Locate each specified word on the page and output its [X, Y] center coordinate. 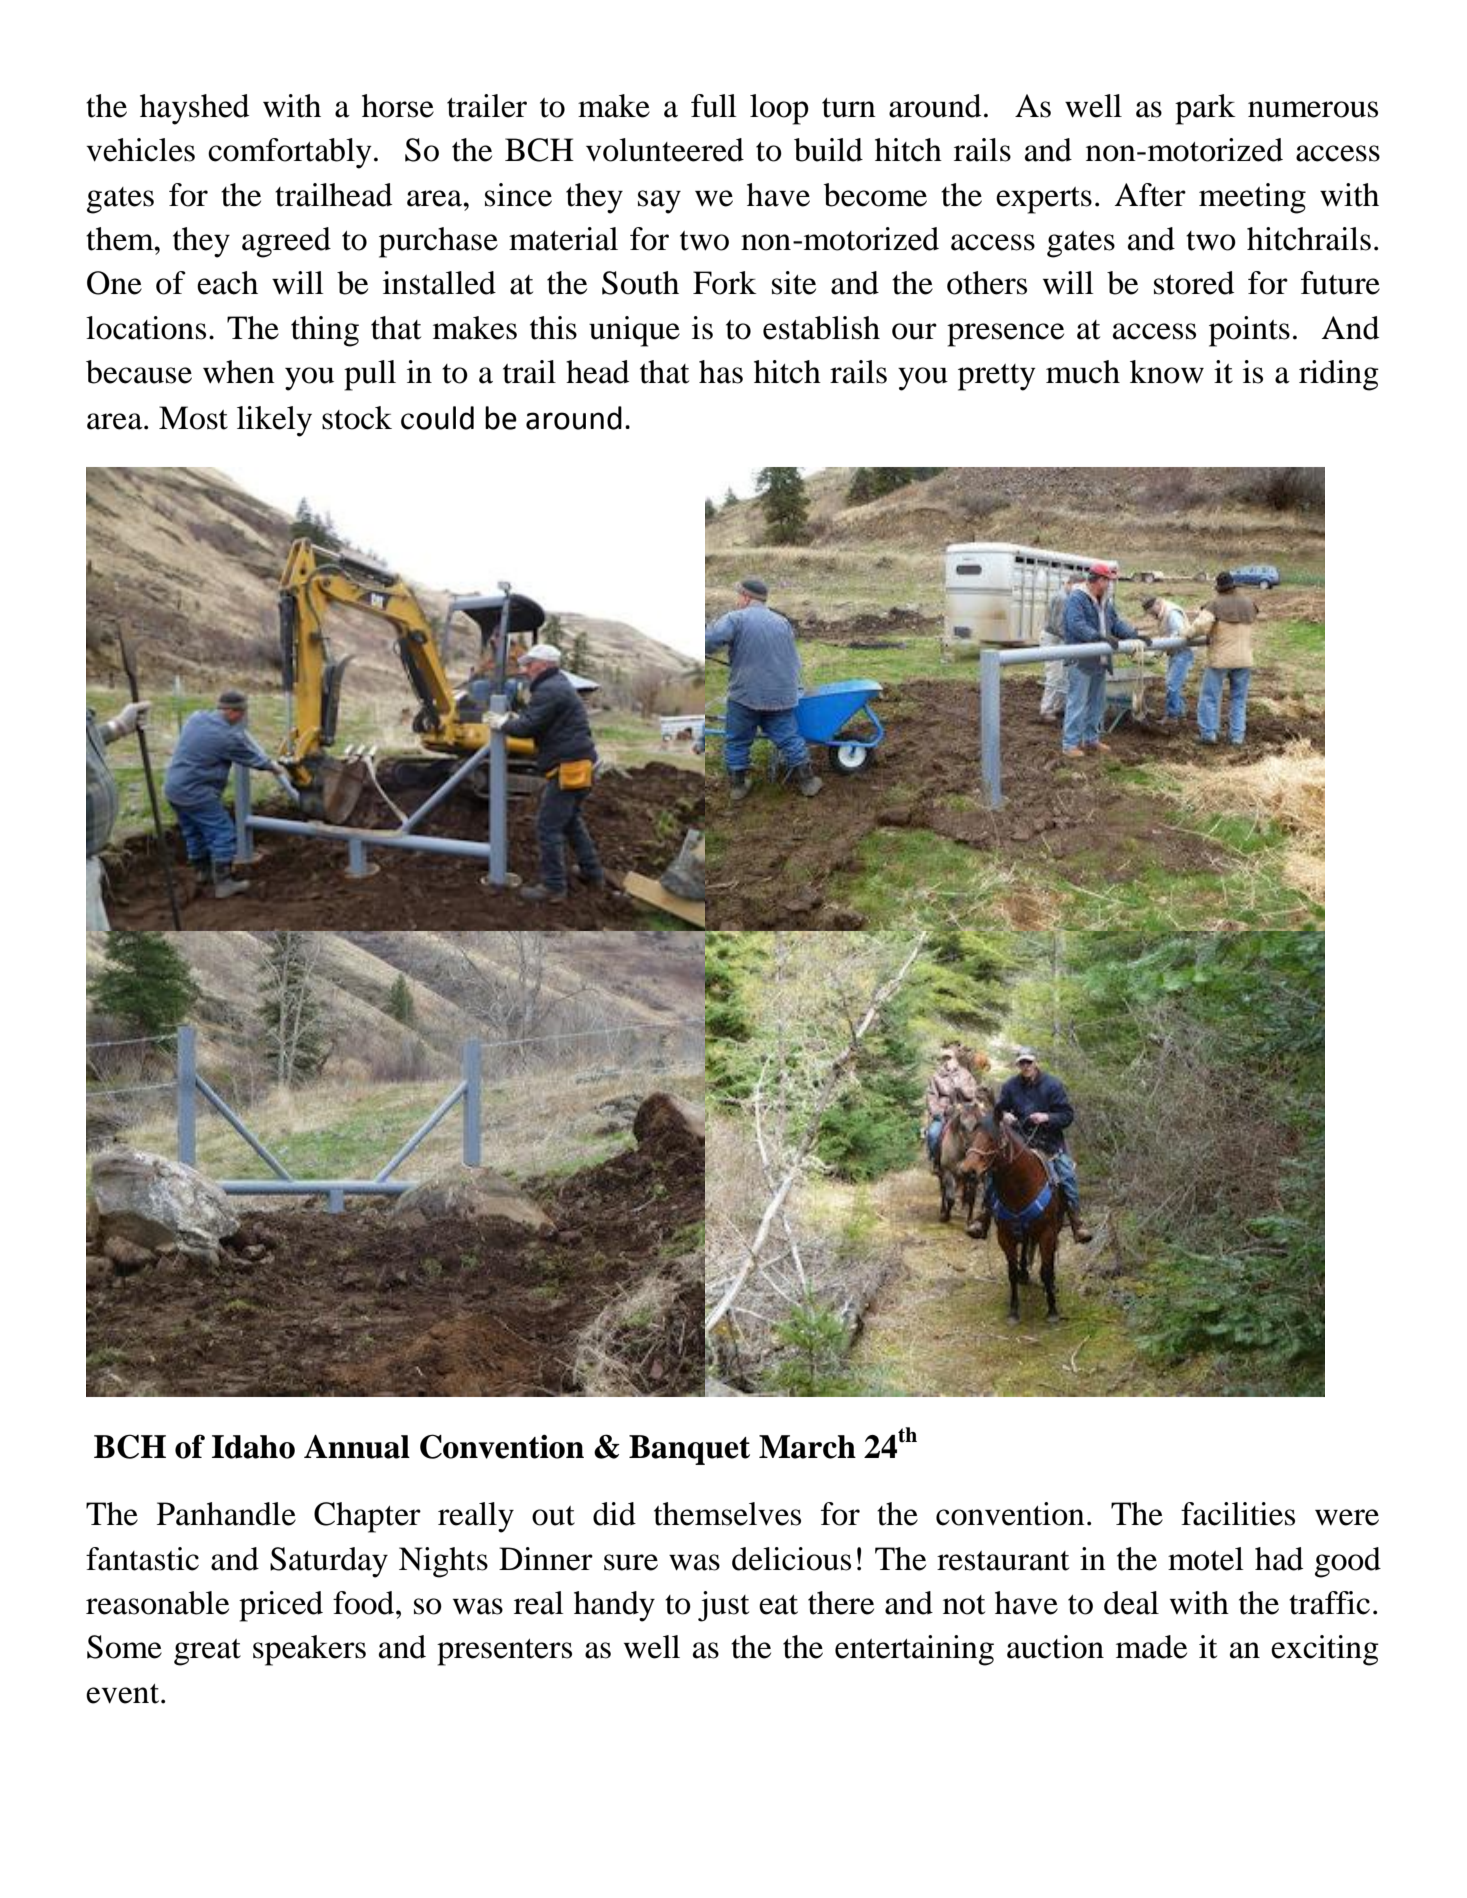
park [1205, 109]
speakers [309, 1650]
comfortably [290, 153]
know [1167, 372]
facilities [1238, 1514]
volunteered [665, 150]
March [807, 1447]
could [437, 418]
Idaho [253, 1447]
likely [274, 421]
